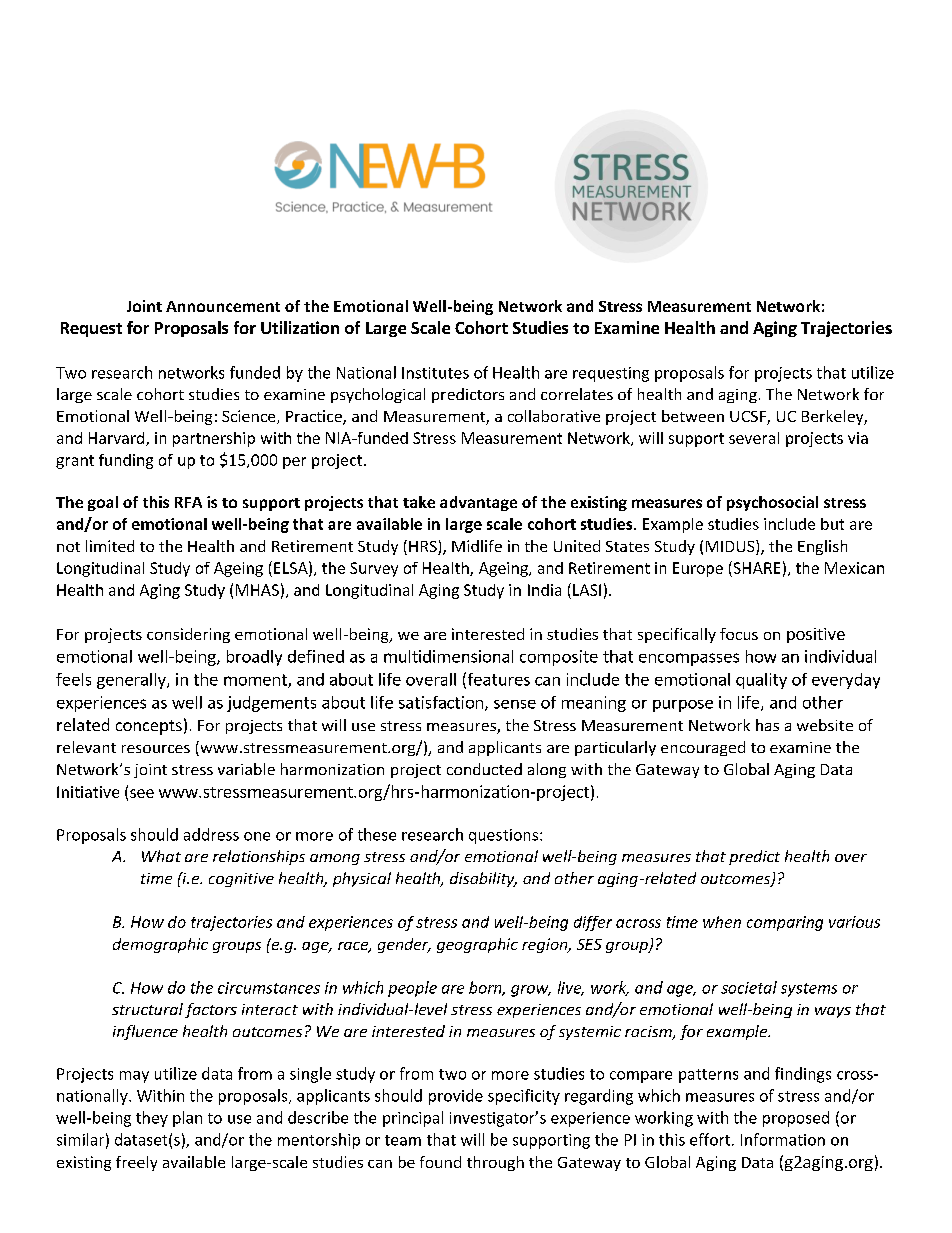  Describe the element at coordinates (160, 945) in the screenshot. I see `demographic` at that location.
